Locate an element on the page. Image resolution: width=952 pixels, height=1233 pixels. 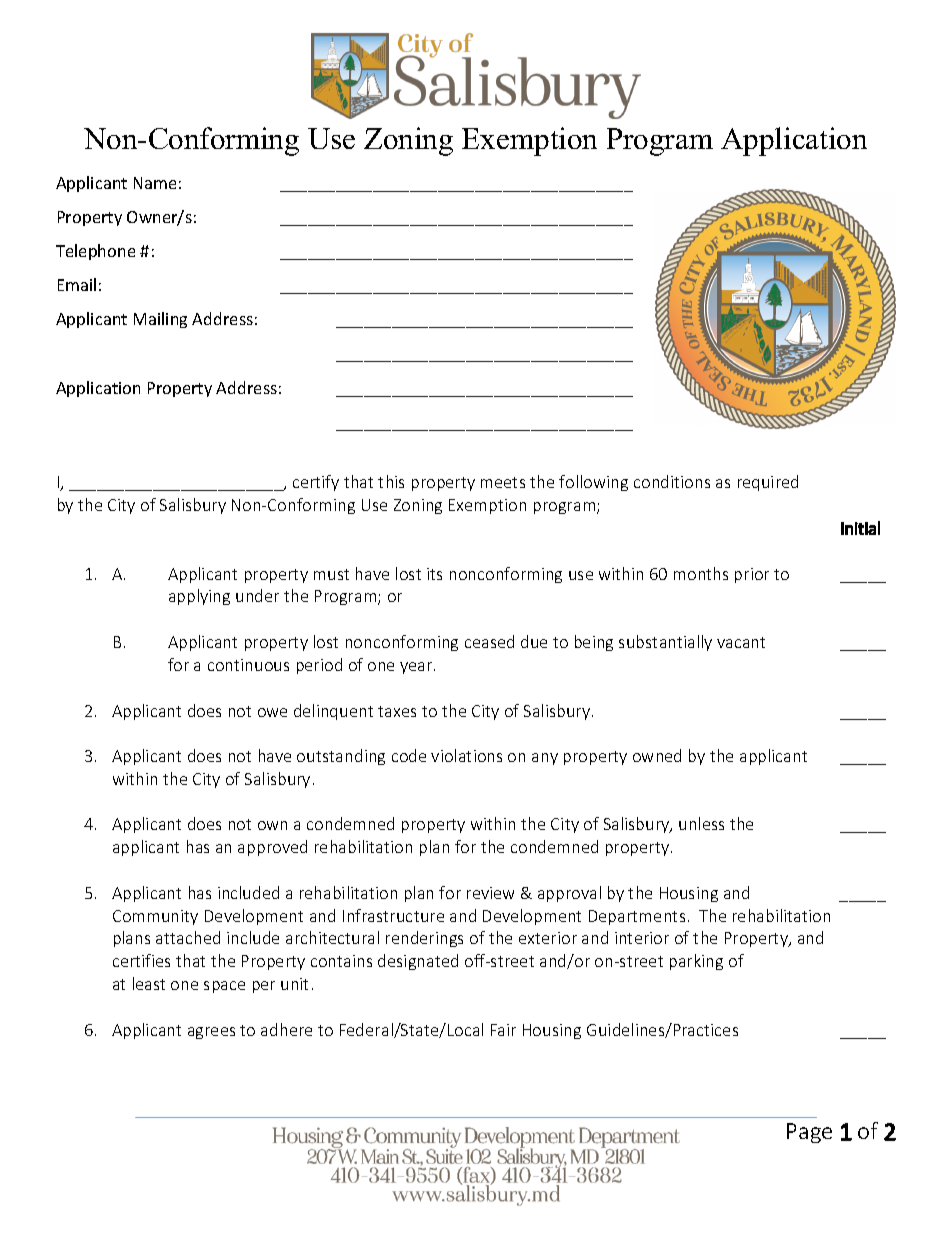
Initial is located at coordinates (860, 528).
